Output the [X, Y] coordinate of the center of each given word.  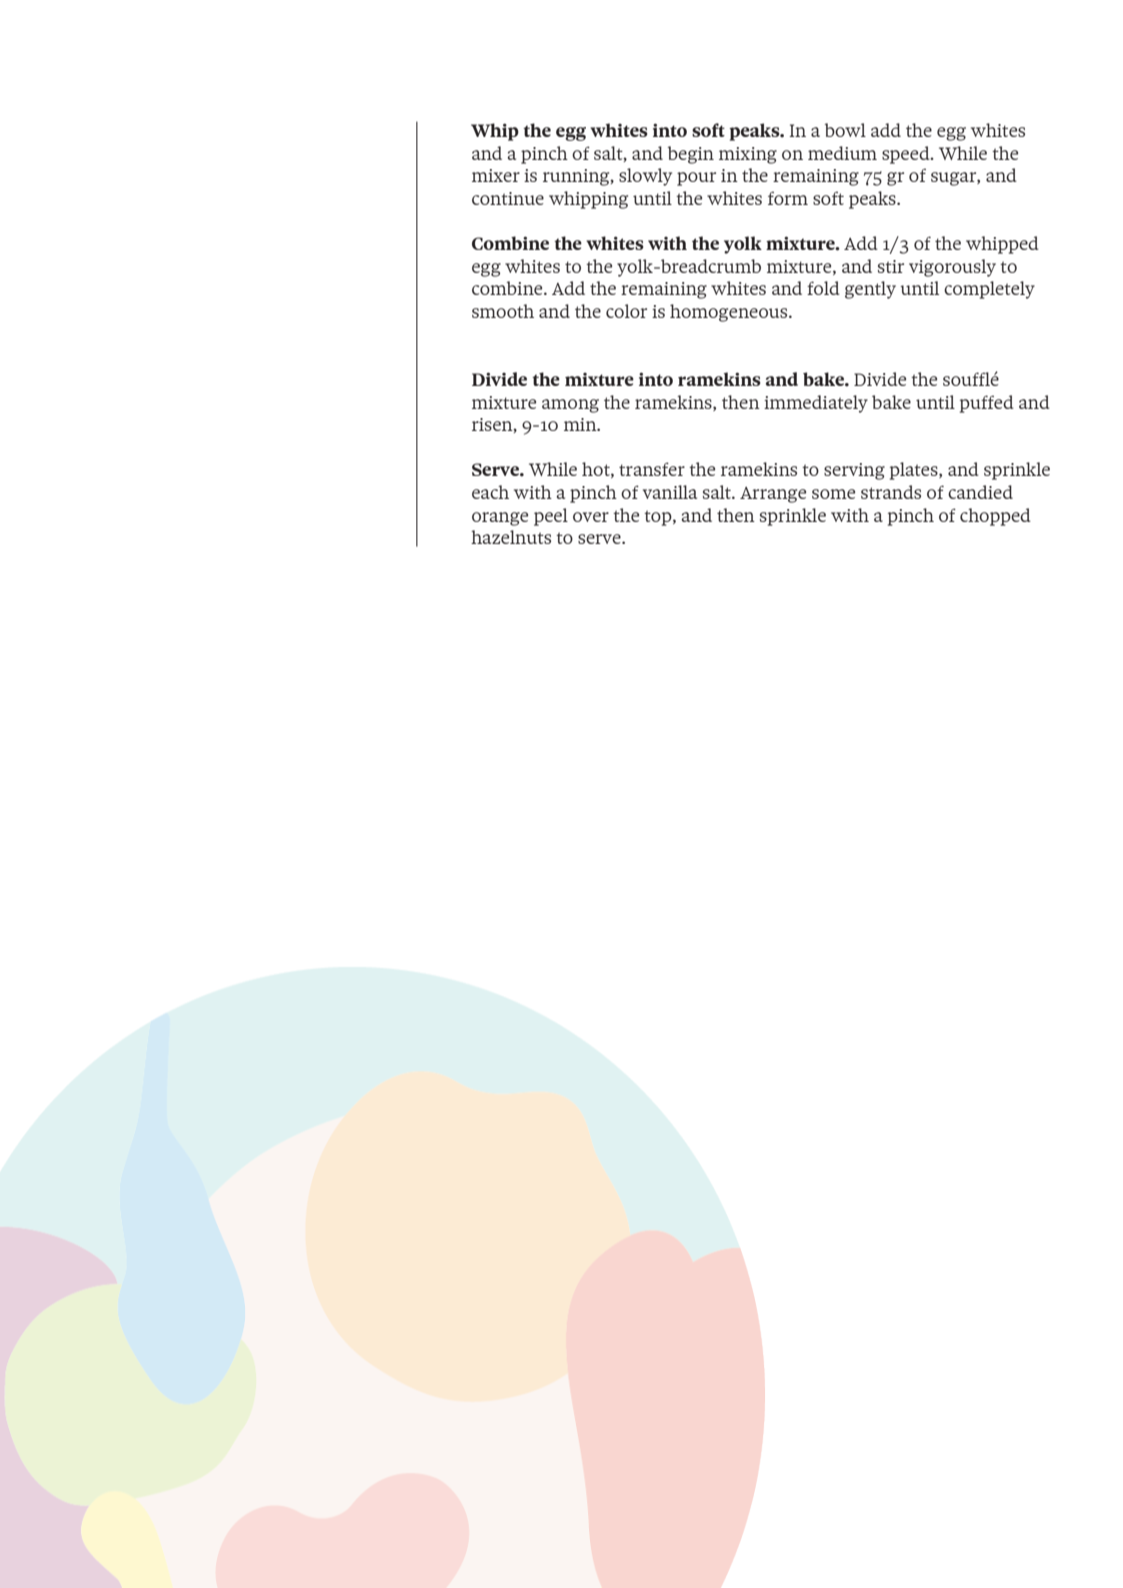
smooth [503, 311]
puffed [987, 404]
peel [551, 517]
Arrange [773, 495]
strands [891, 492]
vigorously [952, 268]
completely [989, 290]
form [788, 198]
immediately [816, 404]
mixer [496, 175]
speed [907, 155]
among [570, 406]
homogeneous [730, 313]
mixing [748, 155]
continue [508, 198]
